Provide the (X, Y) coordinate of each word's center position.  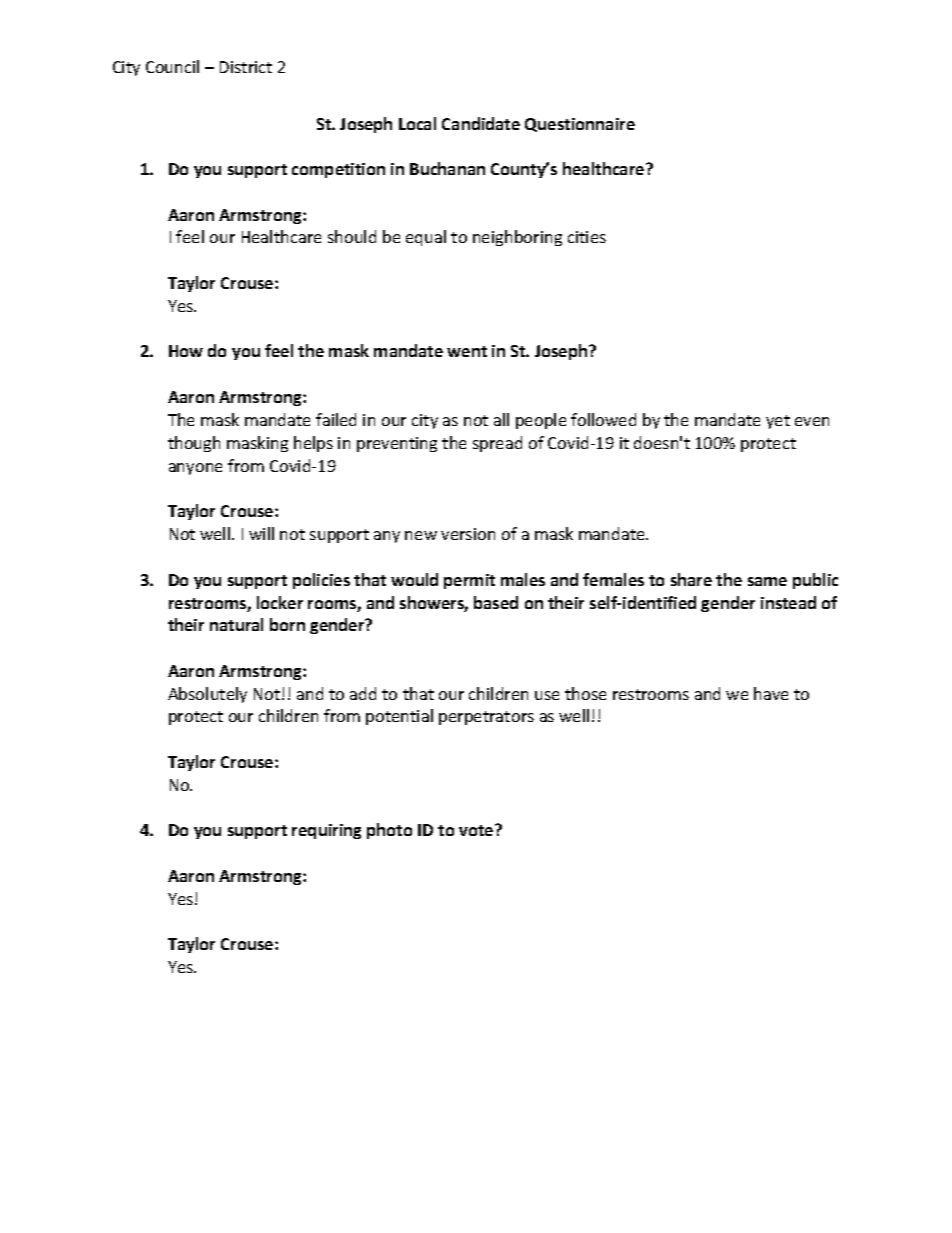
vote (477, 830)
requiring (326, 831)
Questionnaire (580, 125)
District (246, 67)
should (352, 236)
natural (236, 624)
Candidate (481, 123)
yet (778, 422)
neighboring (517, 238)
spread (497, 444)
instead (788, 602)
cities (587, 237)
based (496, 602)
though (194, 444)
